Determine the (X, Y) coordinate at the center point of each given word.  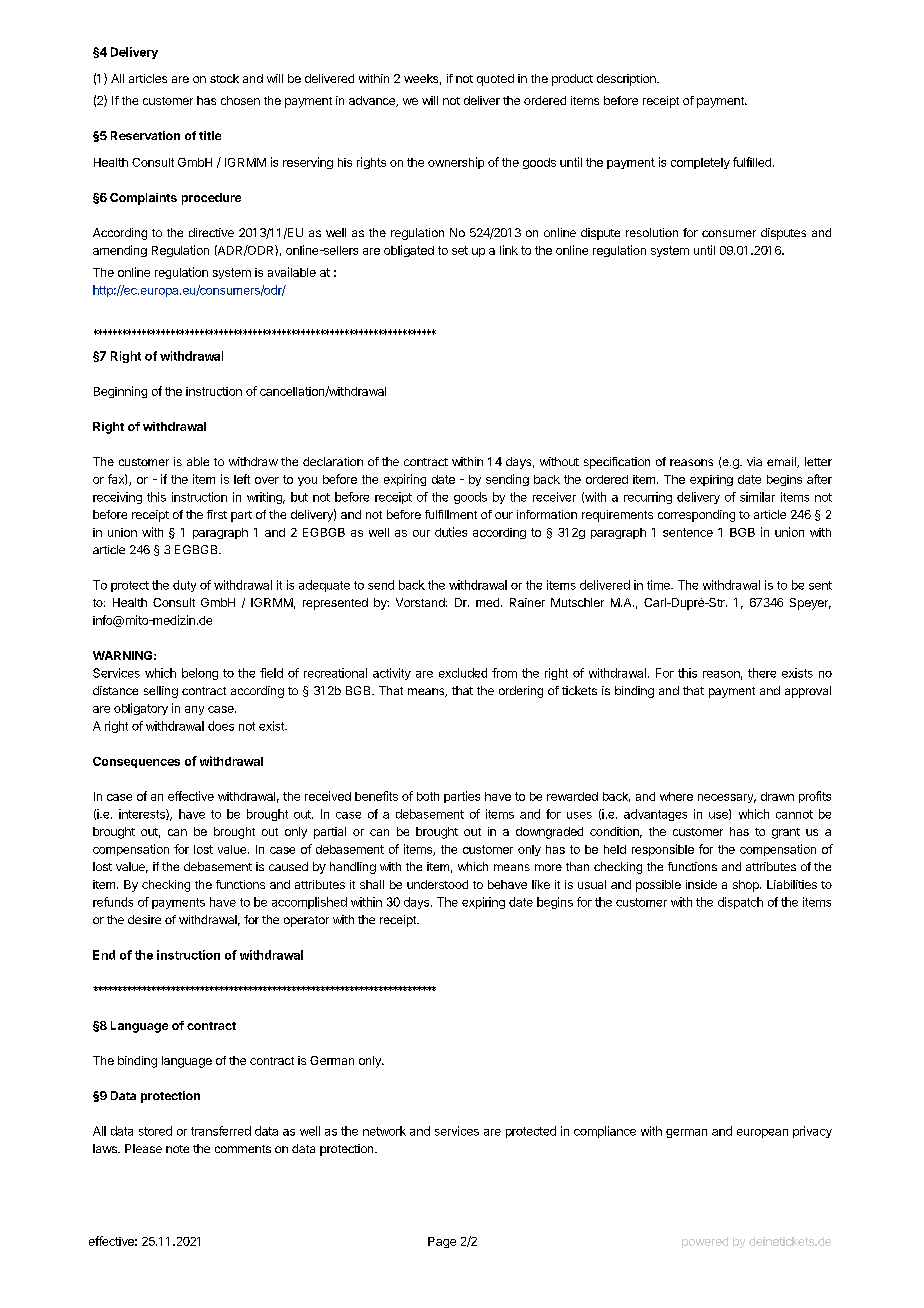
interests (143, 814)
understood (437, 884)
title (210, 135)
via (754, 461)
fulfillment (451, 514)
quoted (495, 80)
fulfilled (752, 162)
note (177, 1149)
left (242, 479)
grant (786, 833)
